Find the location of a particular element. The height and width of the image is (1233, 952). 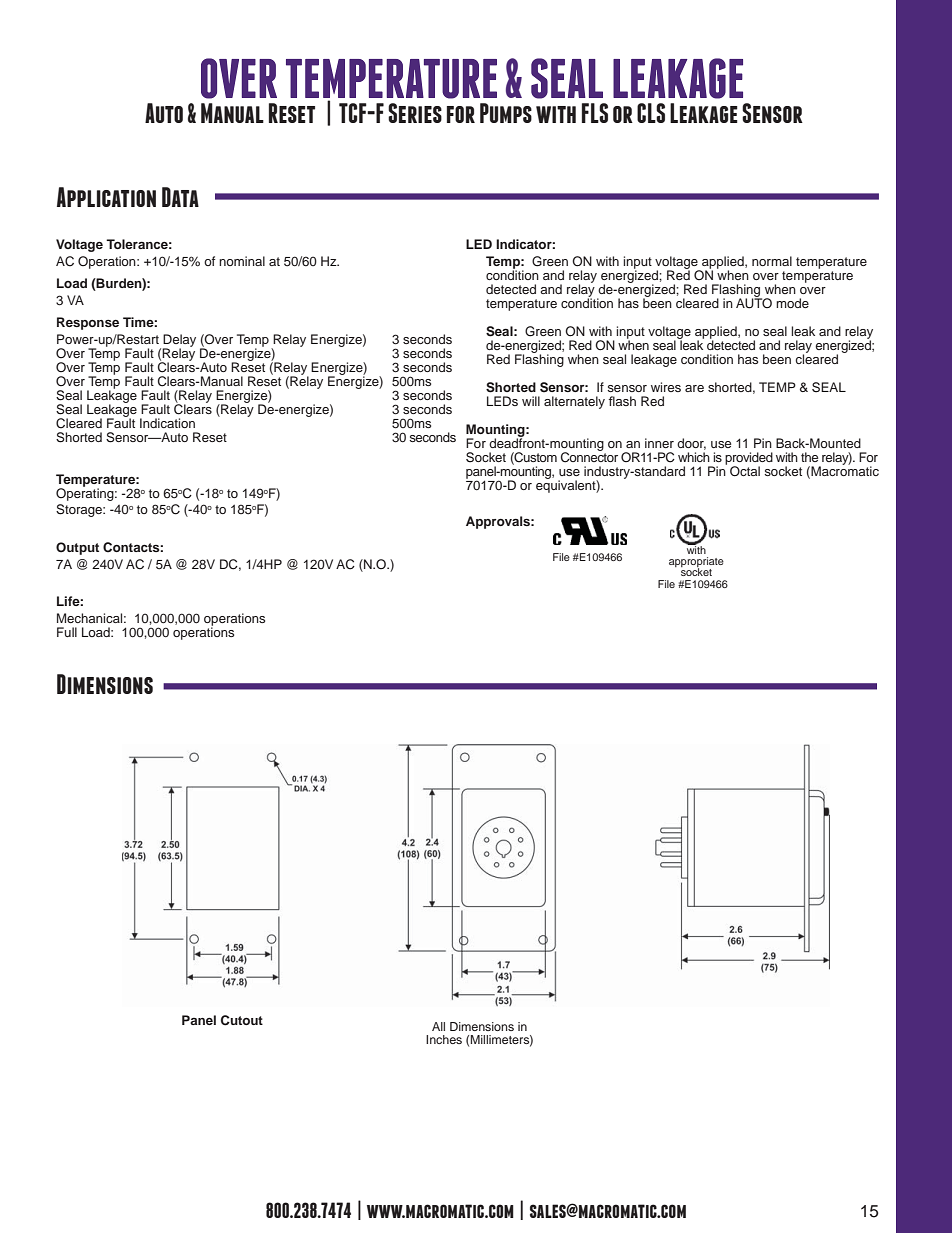

which is located at coordinates (694, 457).
